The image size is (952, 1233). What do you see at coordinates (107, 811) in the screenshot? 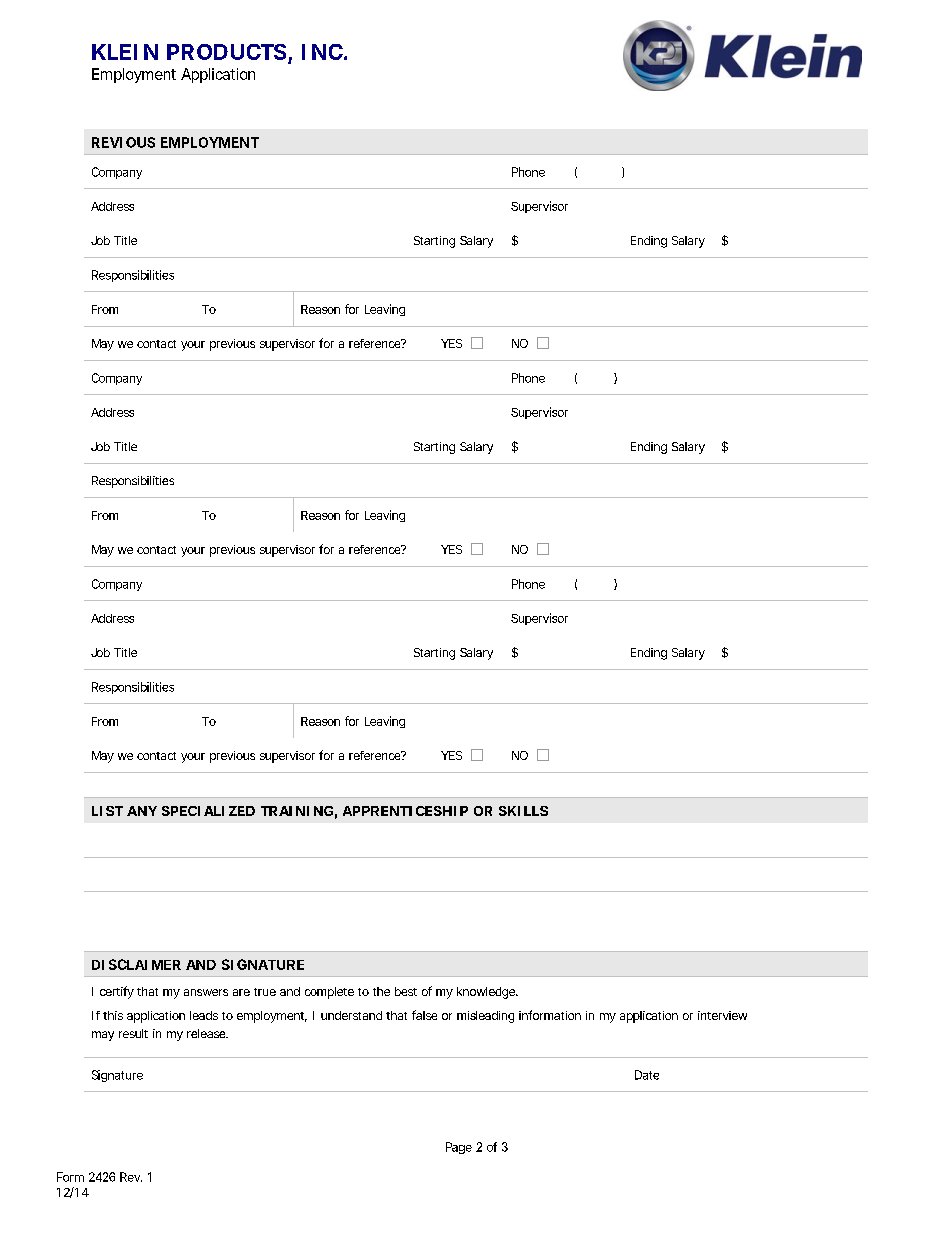
I see `LIST` at bounding box center [107, 811].
